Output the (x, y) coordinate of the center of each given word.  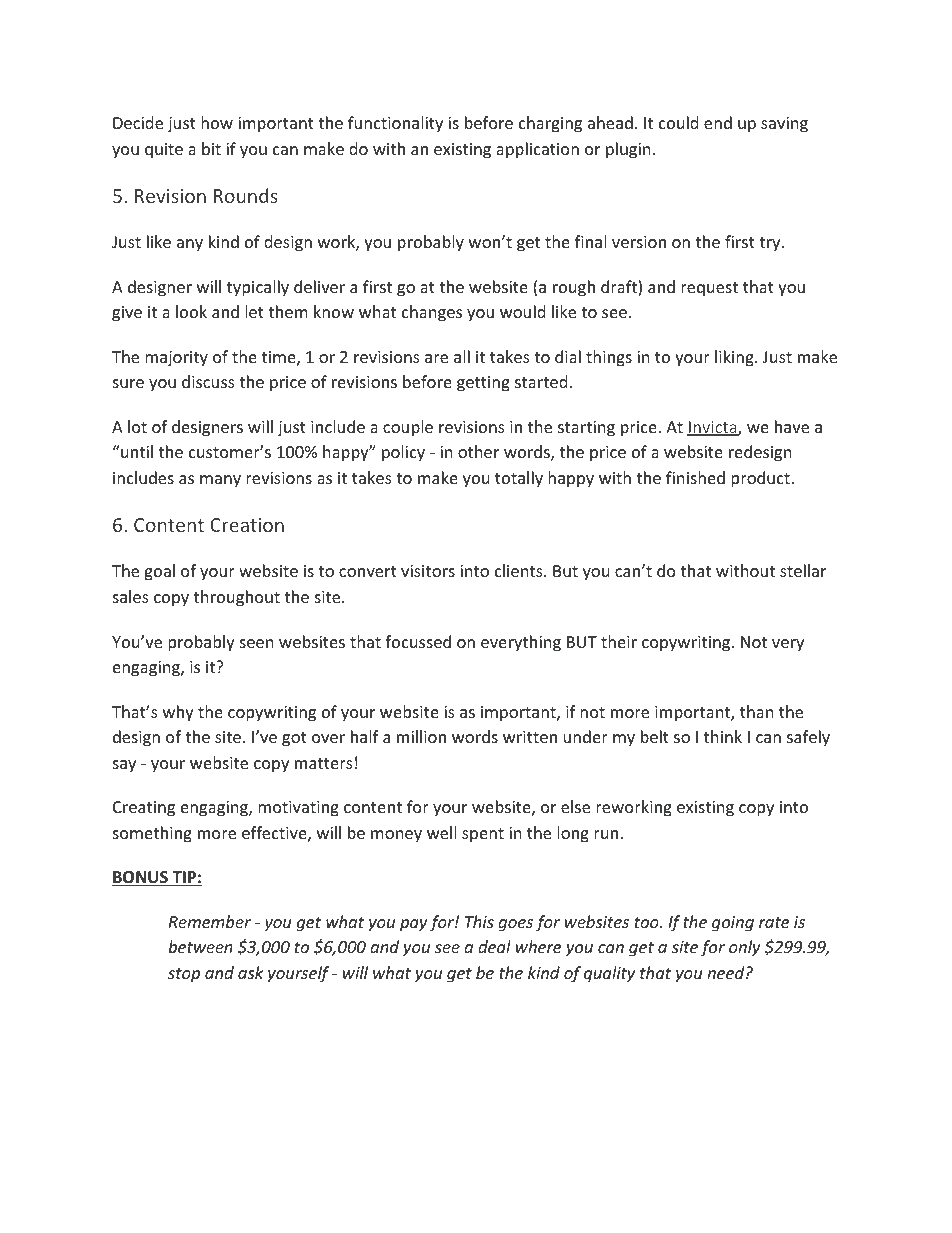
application (537, 150)
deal (494, 946)
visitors (428, 571)
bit (211, 148)
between (200, 946)
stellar (803, 570)
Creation (247, 525)
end (718, 122)
